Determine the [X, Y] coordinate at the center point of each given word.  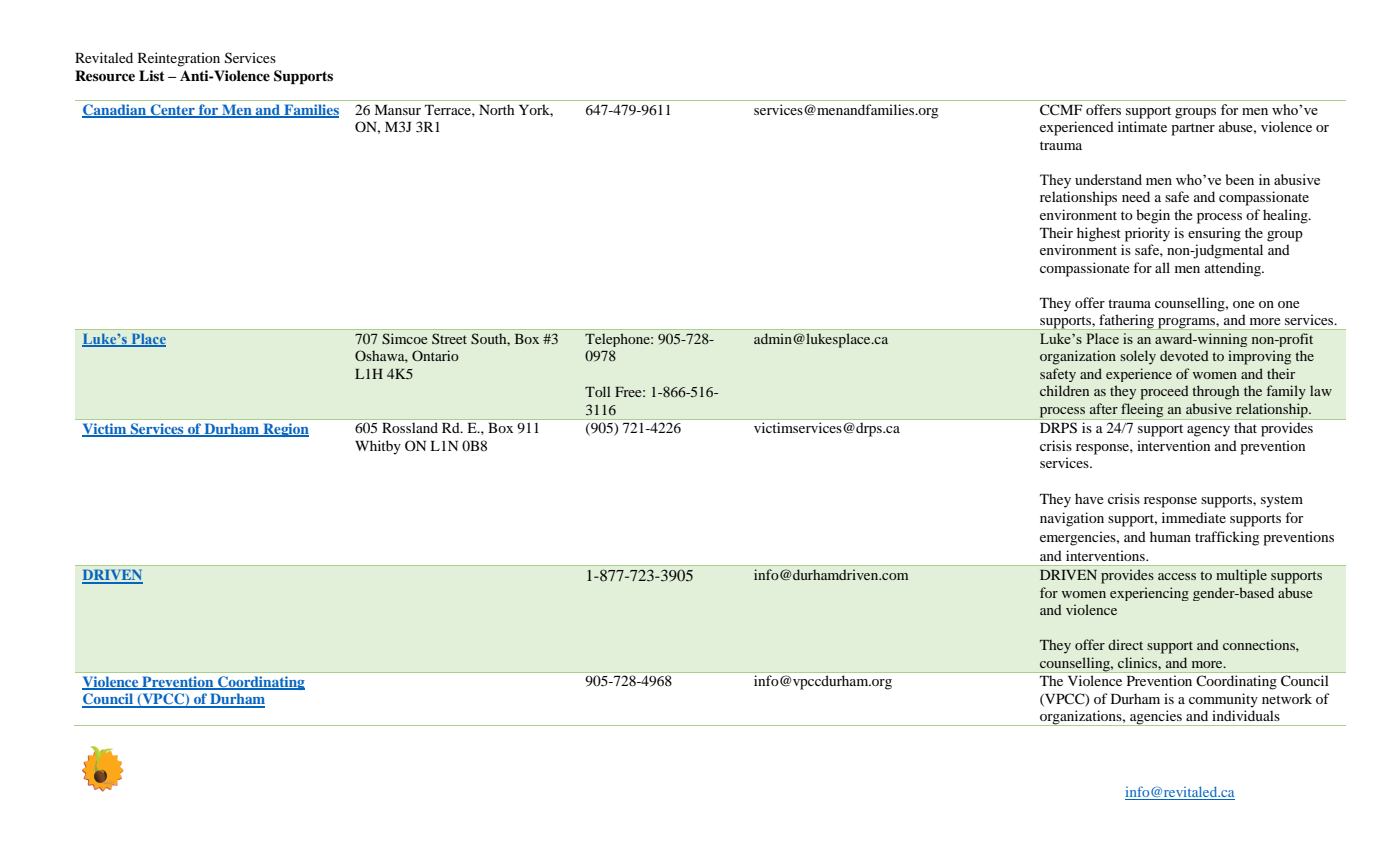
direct [1125, 644]
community [1223, 700]
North [497, 109]
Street [449, 338]
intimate [1142, 126]
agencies [1156, 718]
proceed [1164, 392]
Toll [598, 391]
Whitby [378, 447]
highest [1099, 234]
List [152, 75]
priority [1147, 234]
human [1170, 536]
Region [285, 430]
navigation [1072, 519]
